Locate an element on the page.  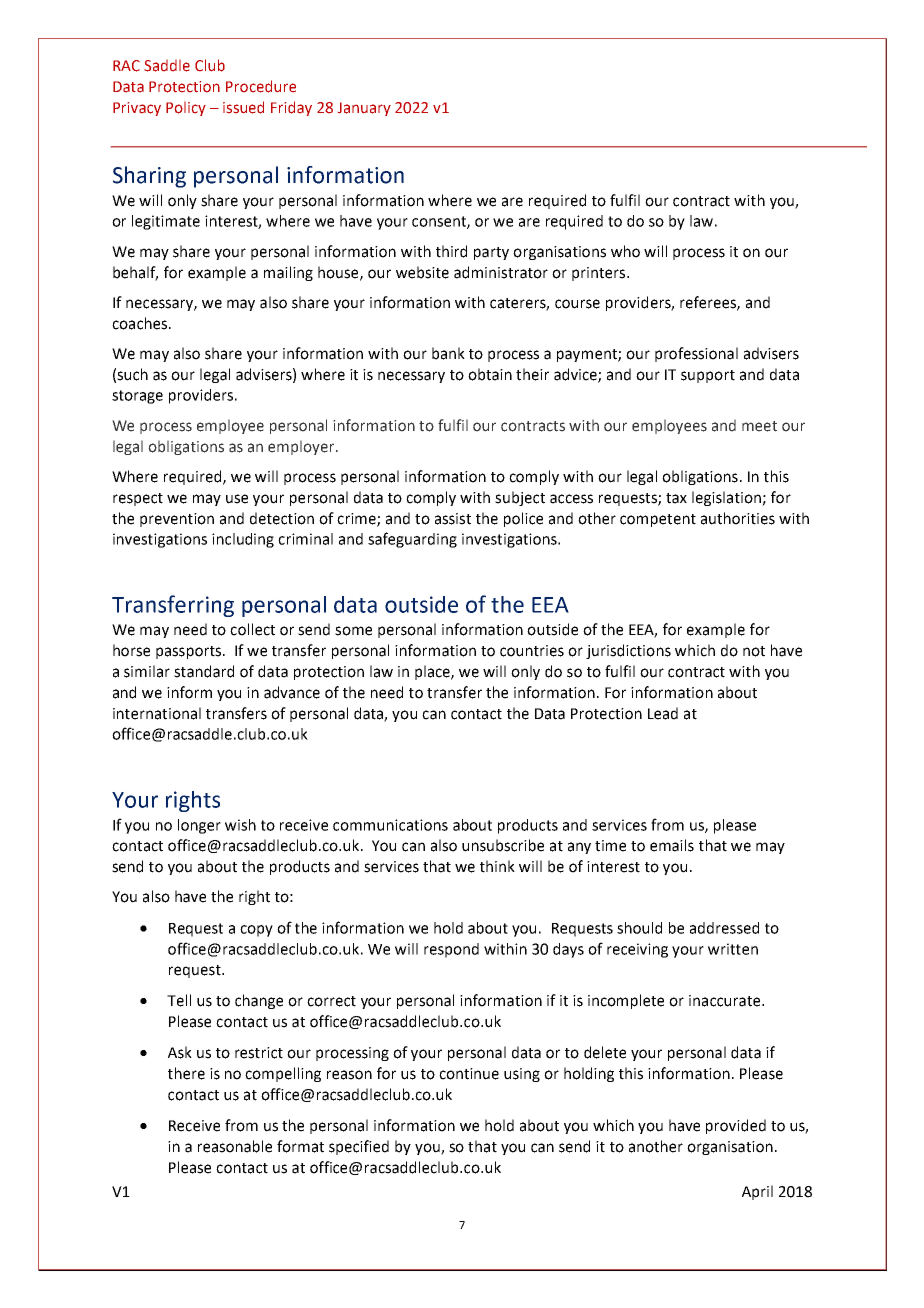
there is located at coordinates (186, 1073).
